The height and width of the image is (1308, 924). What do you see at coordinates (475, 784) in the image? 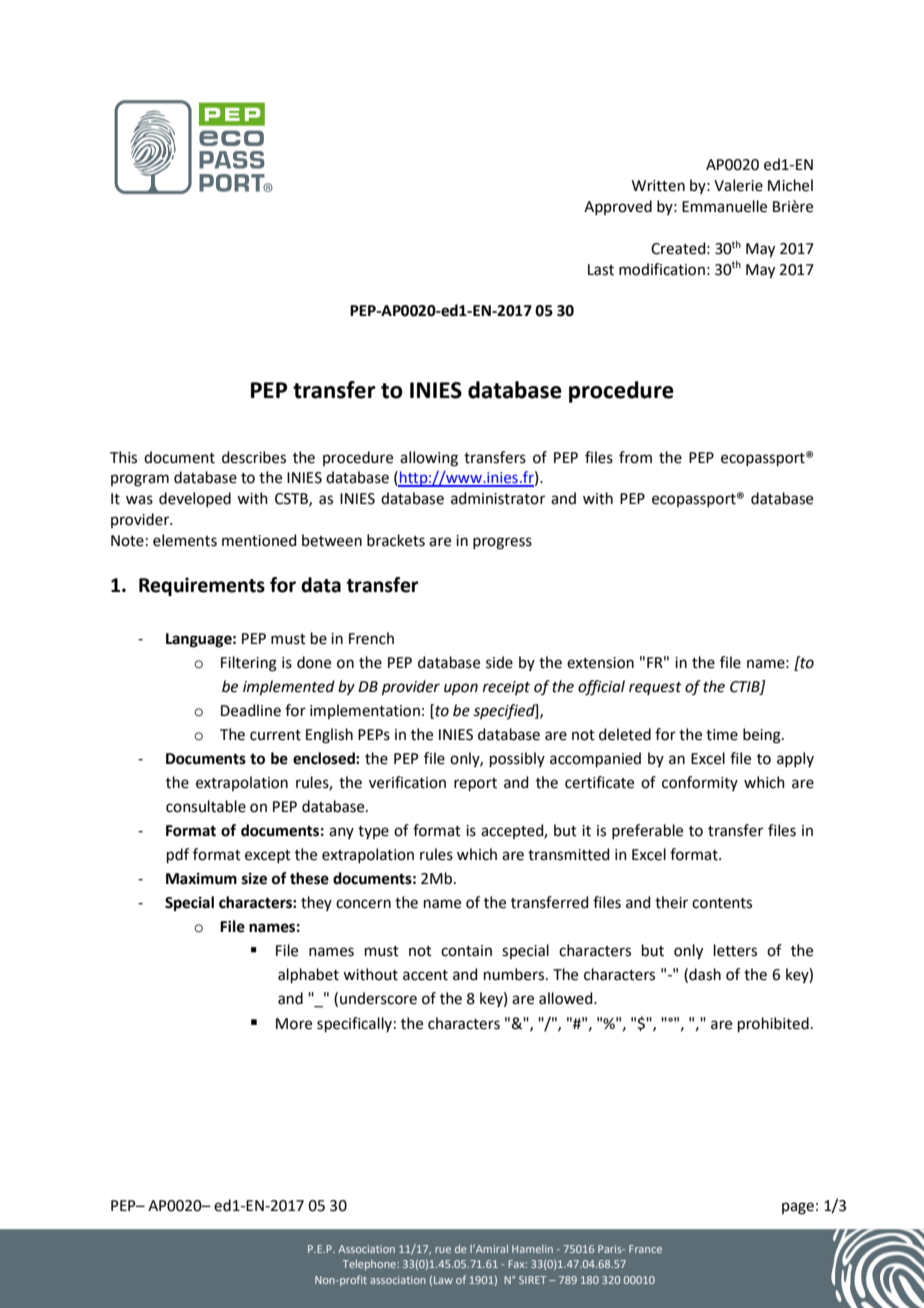
I see `report` at bounding box center [475, 784].
